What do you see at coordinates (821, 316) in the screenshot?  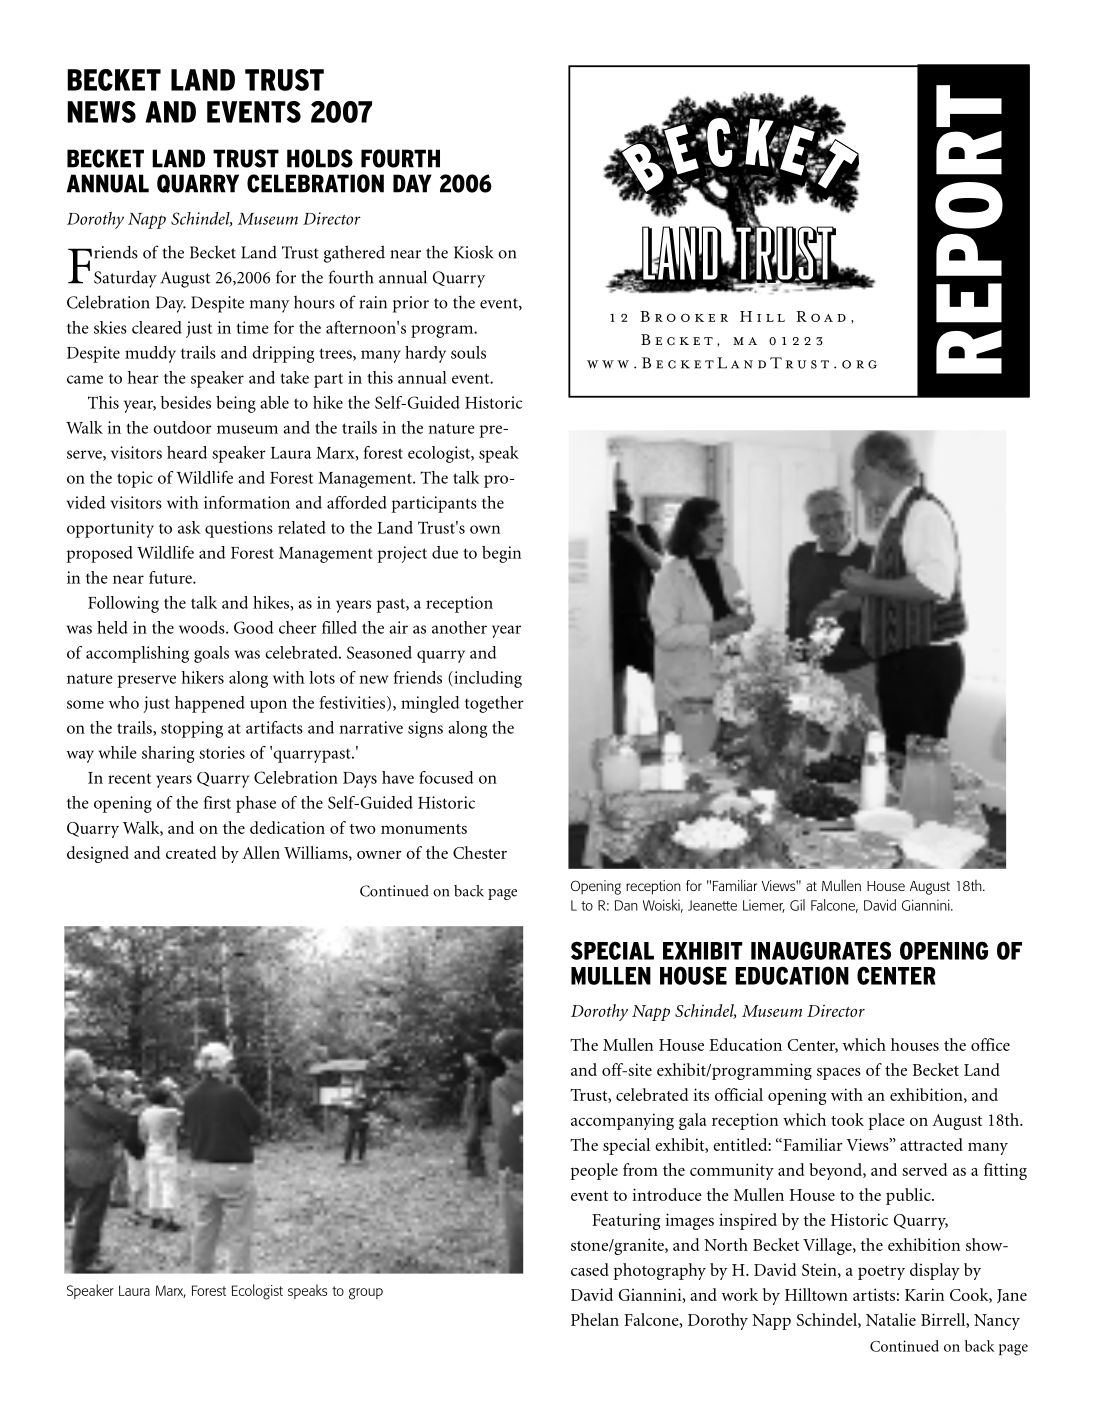 I see `Road` at bounding box center [821, 316].
